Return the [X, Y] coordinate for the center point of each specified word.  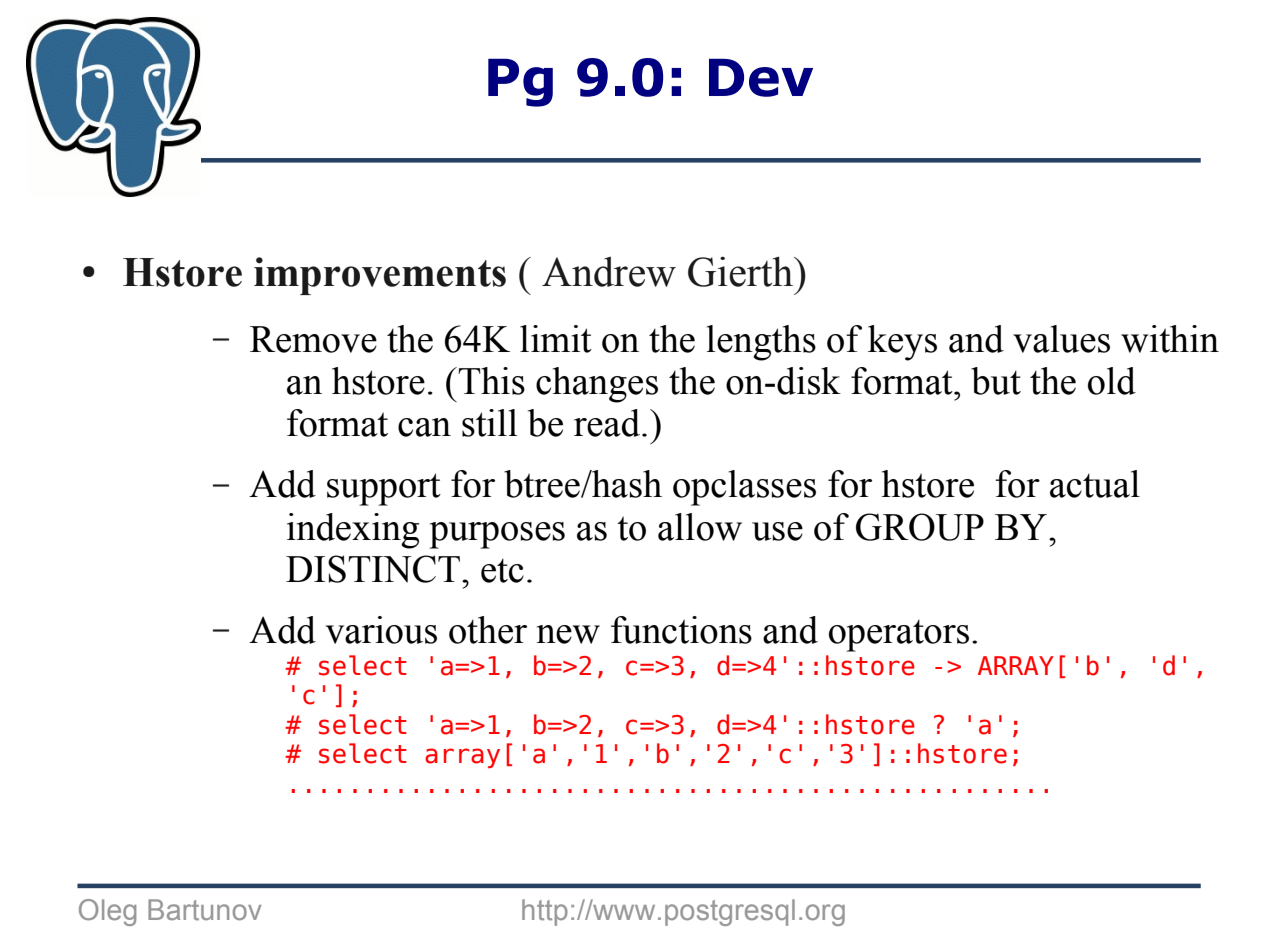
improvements [380, 276]
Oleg [107, 912]
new [568, 634]
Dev [761, 77]
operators [899, 635]
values [1061, 339]
